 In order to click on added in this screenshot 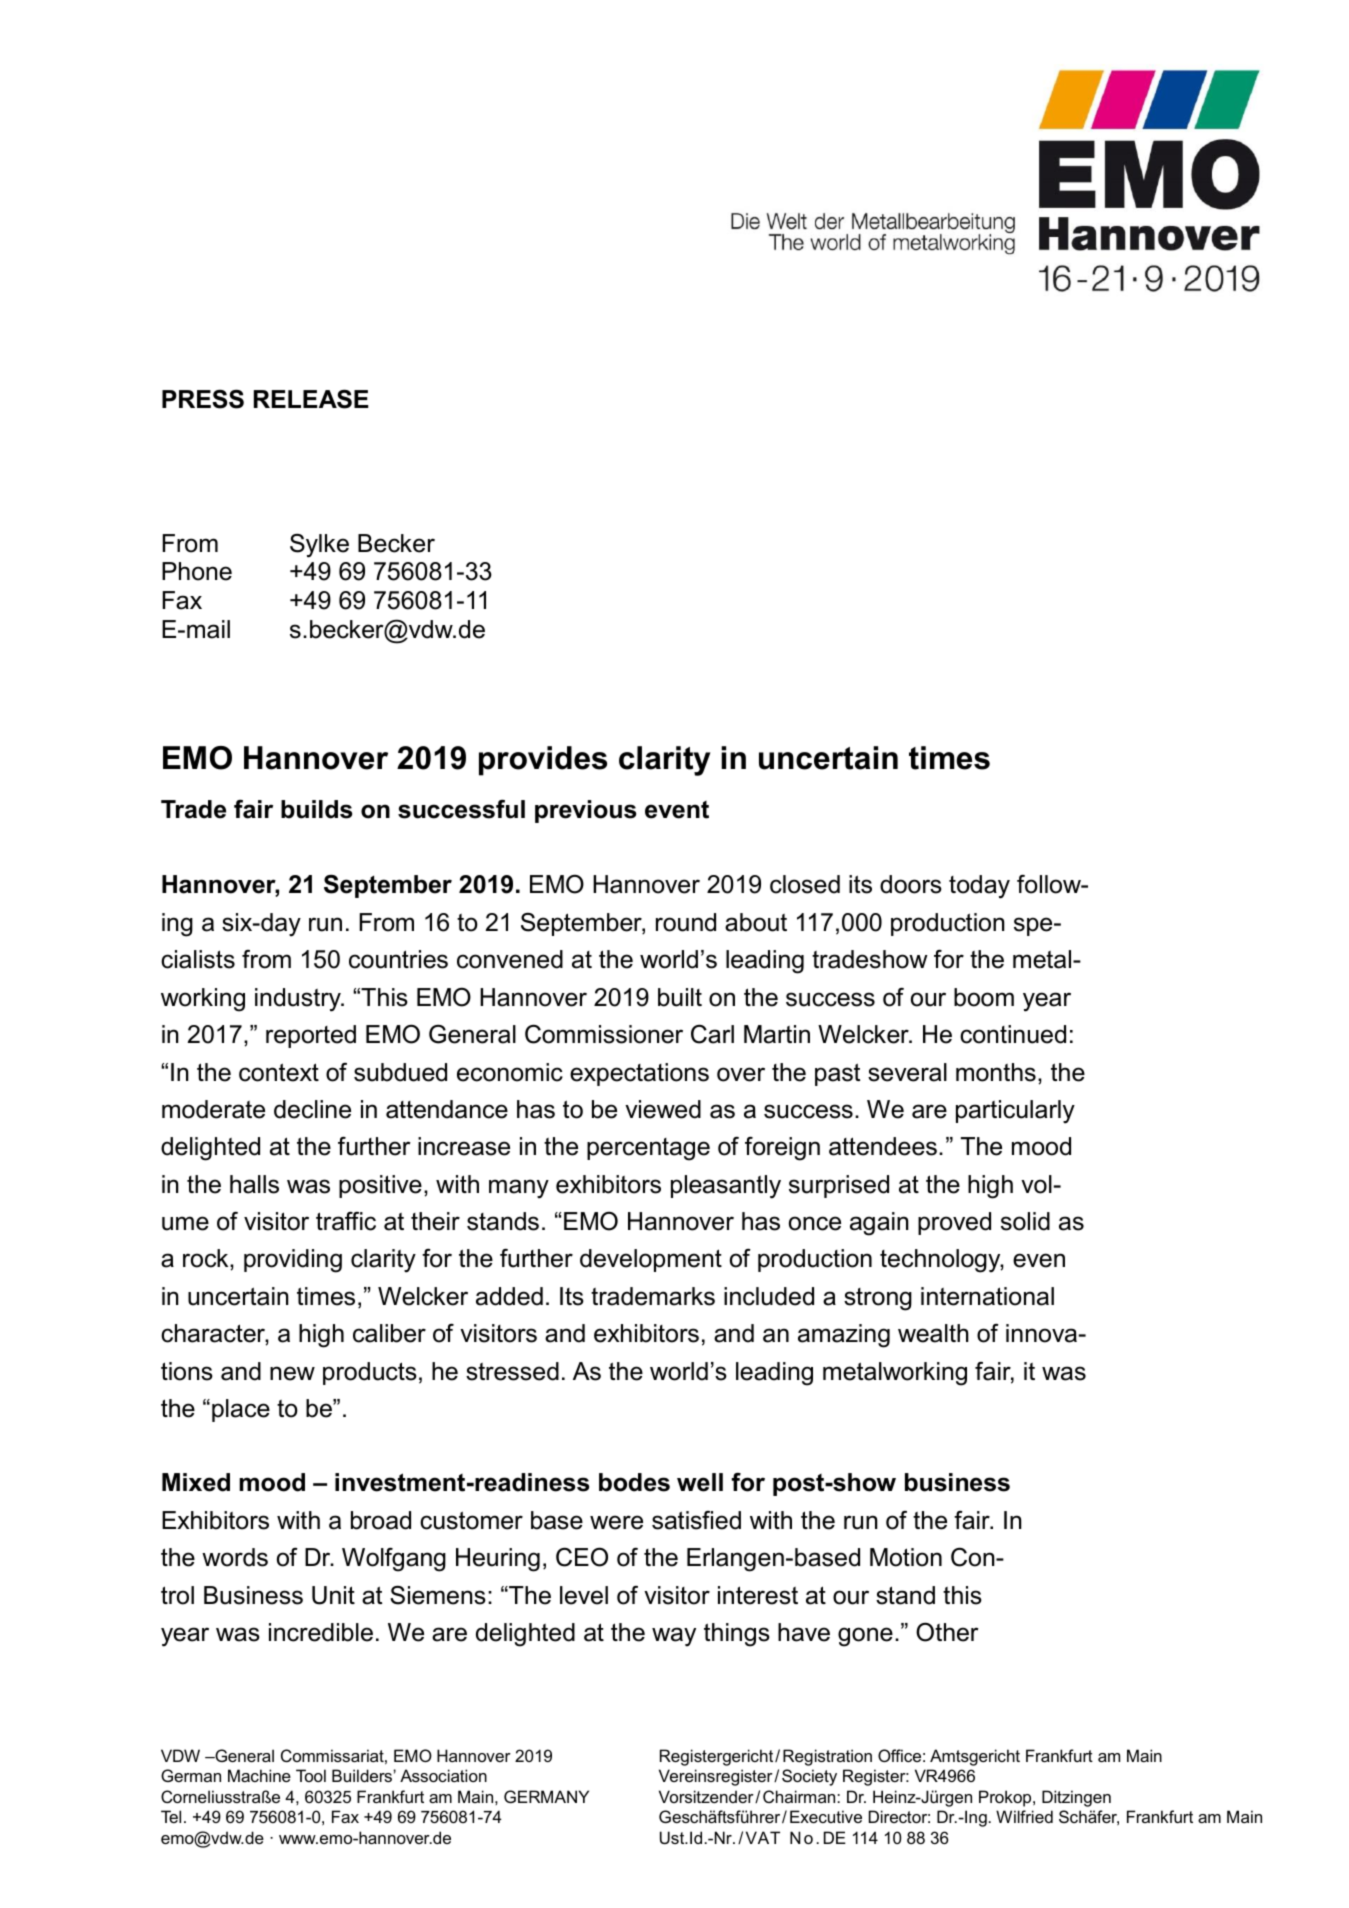, I will do `click(509, 1296)`.
